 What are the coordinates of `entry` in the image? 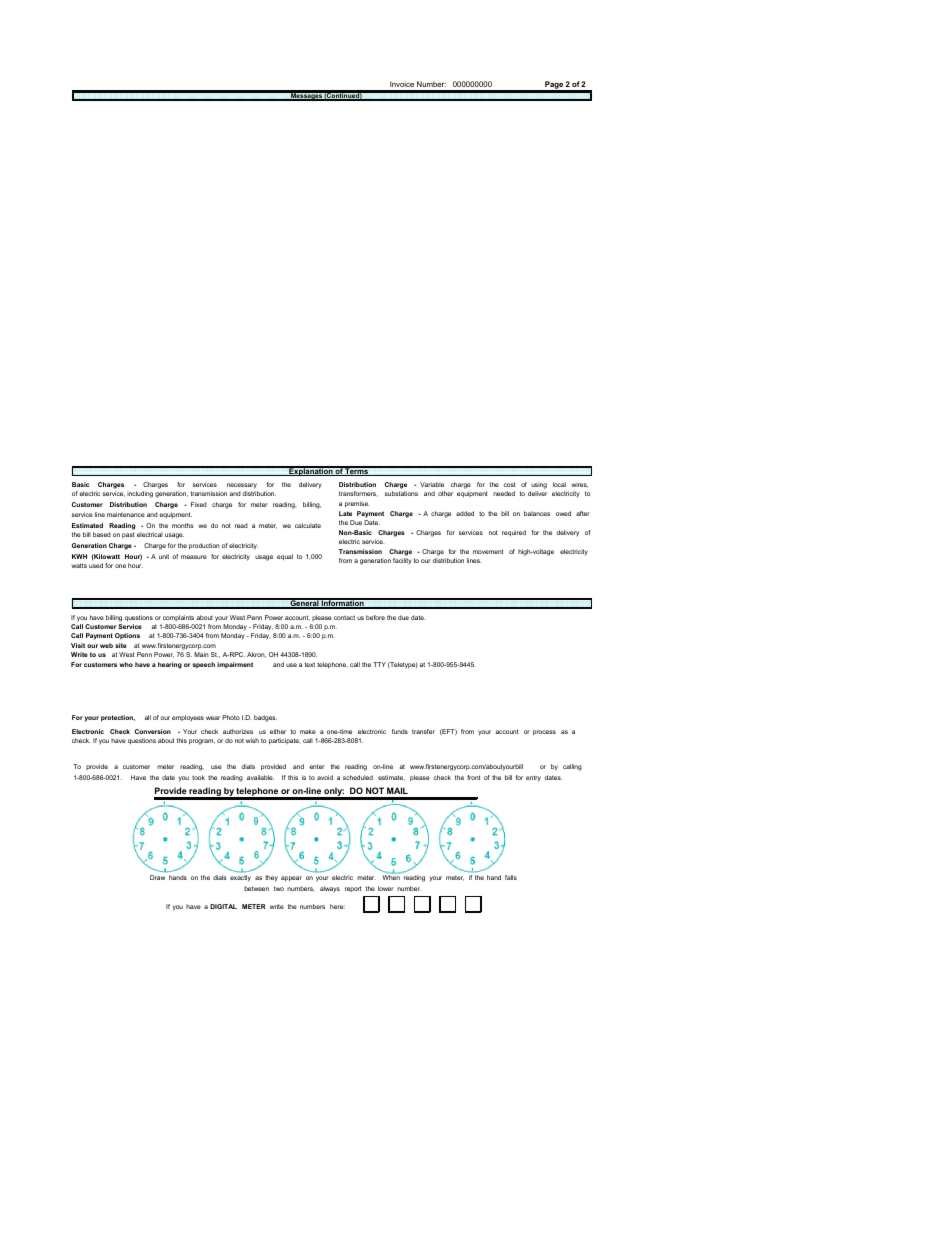 It's located at (533, 778).
